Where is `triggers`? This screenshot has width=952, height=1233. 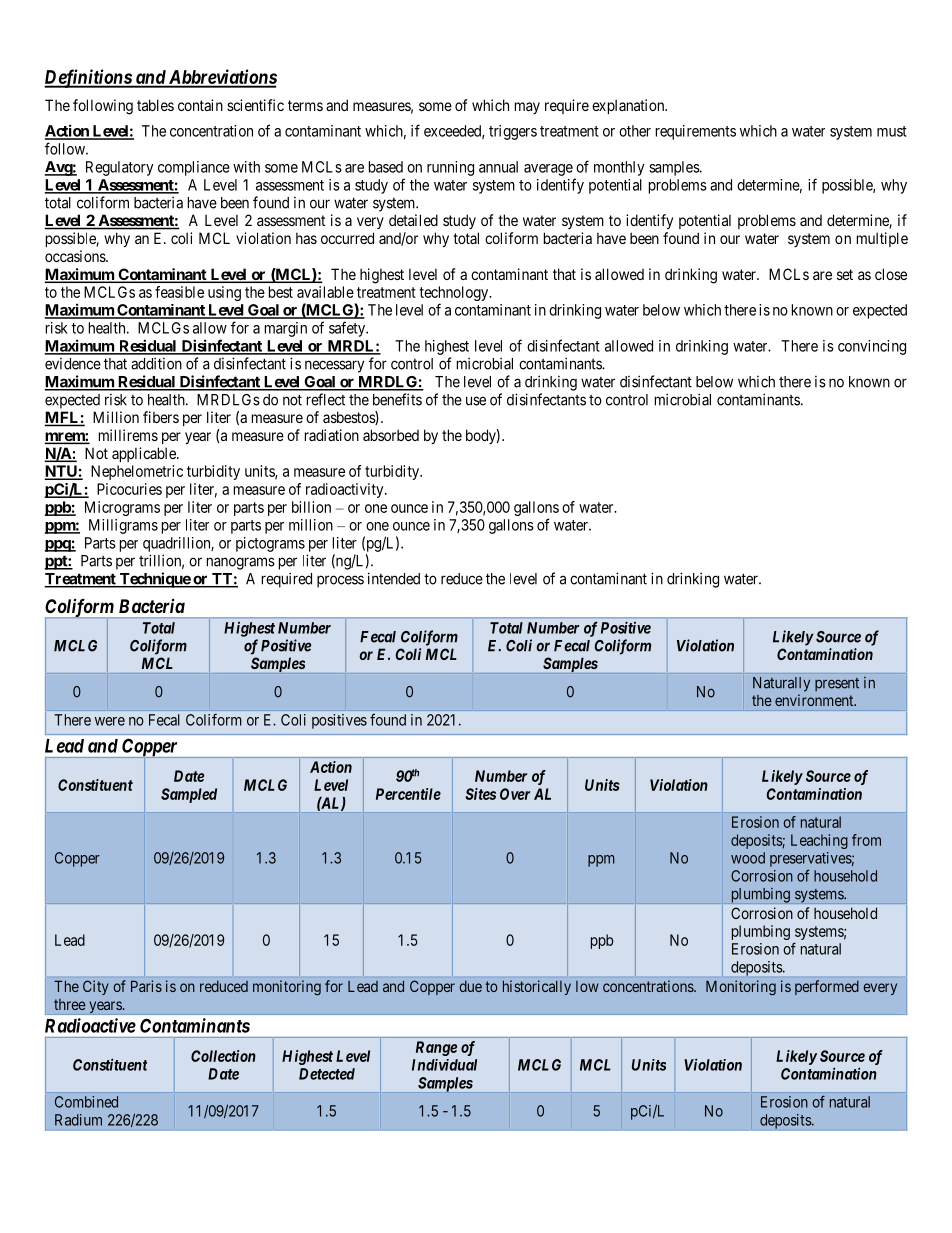 triggers is located at coordinates (513, 132).
